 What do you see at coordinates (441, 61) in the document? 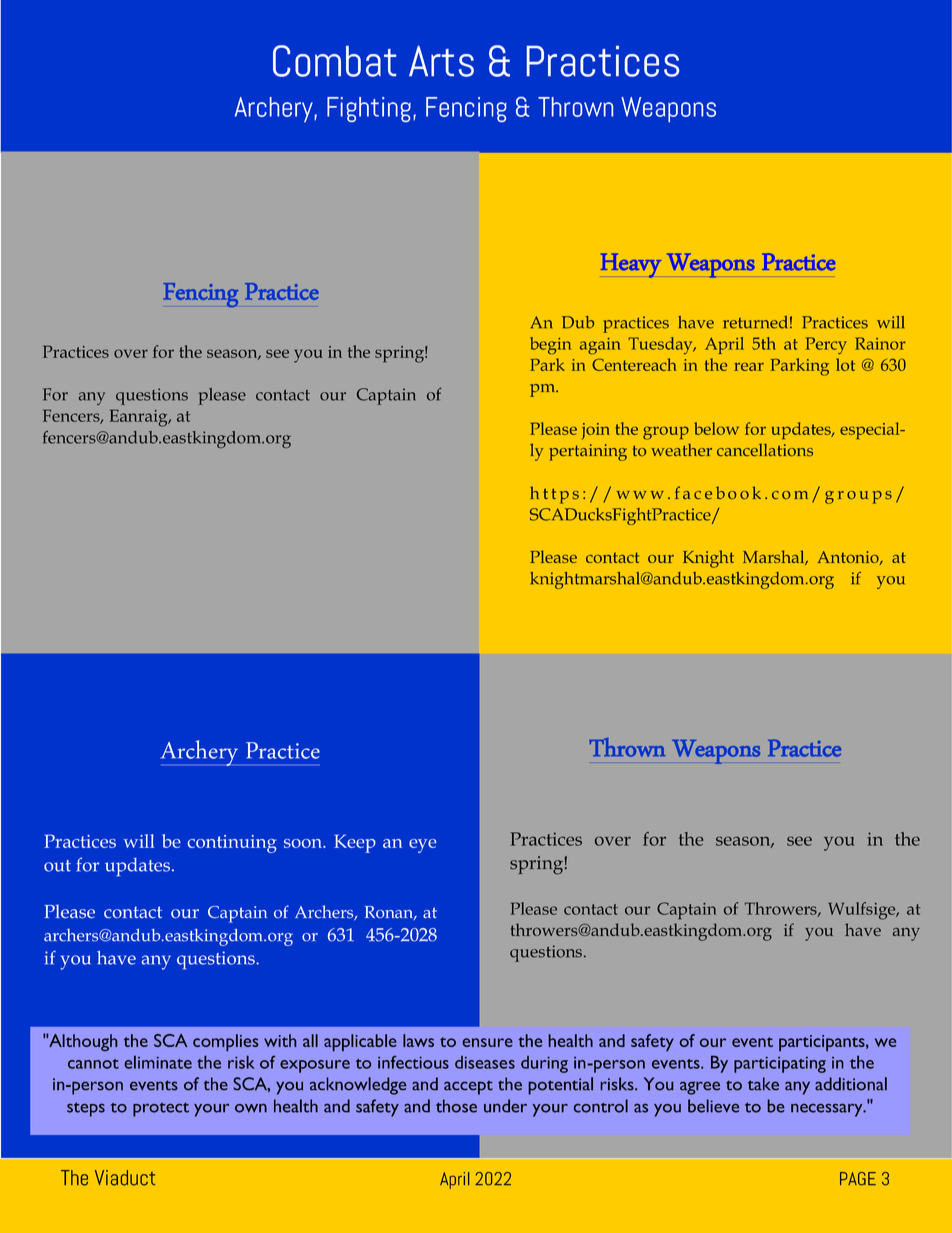
I see `Arts` at bounding box center [441, 61].
